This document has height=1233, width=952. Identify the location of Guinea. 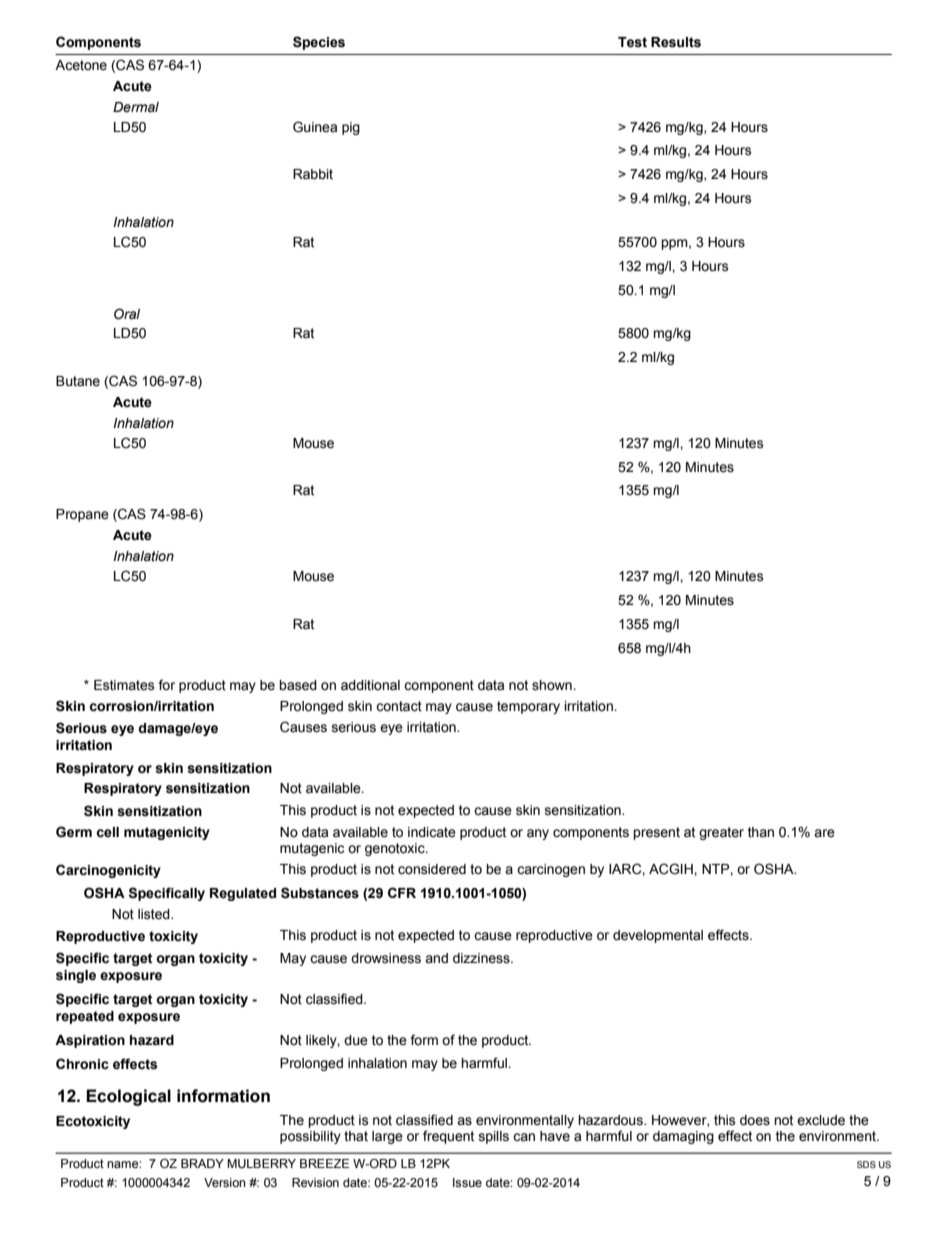
(315, 127).
